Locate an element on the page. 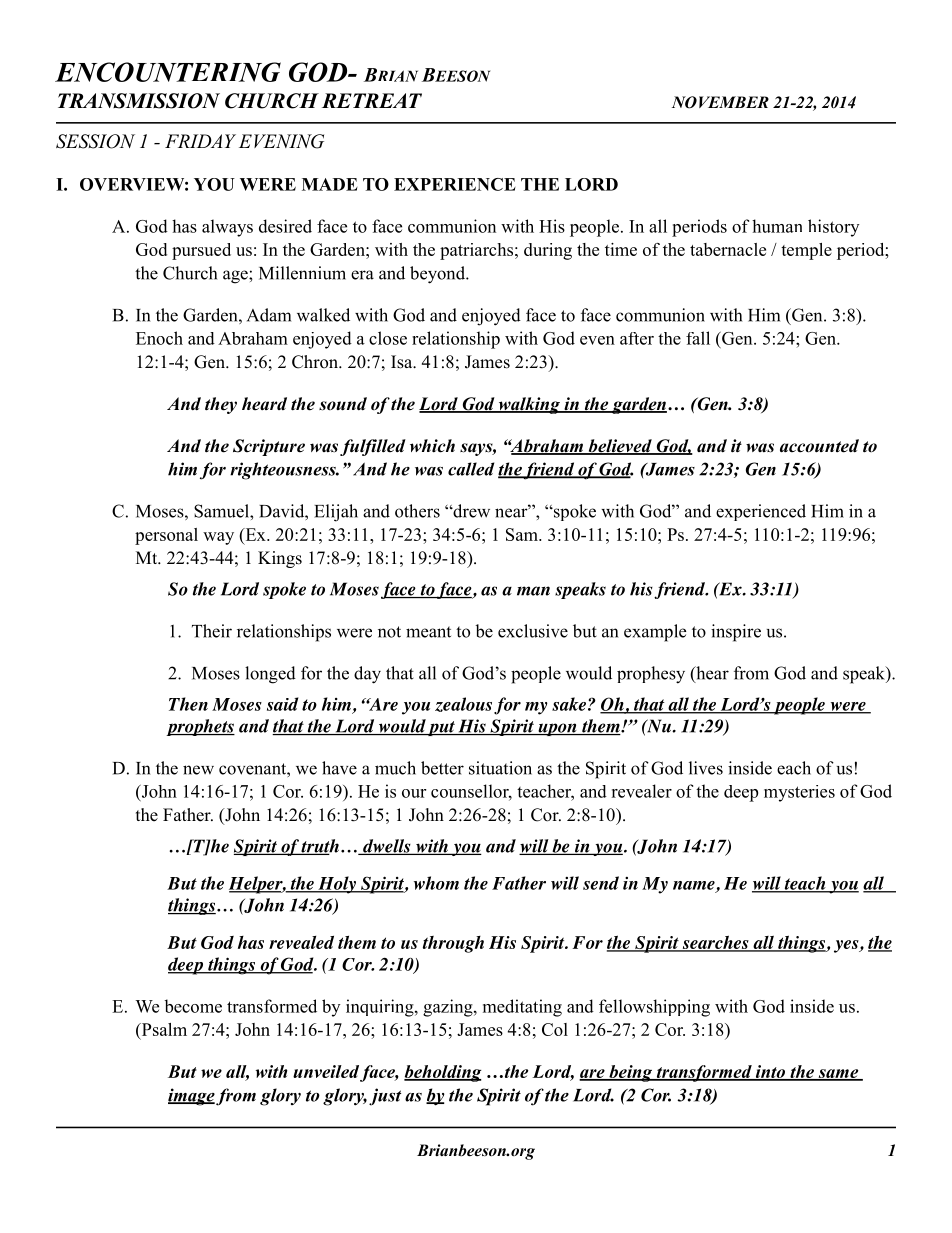 The height and width of the page is (1233, 952). lives is located at coordinates (706, 768).
